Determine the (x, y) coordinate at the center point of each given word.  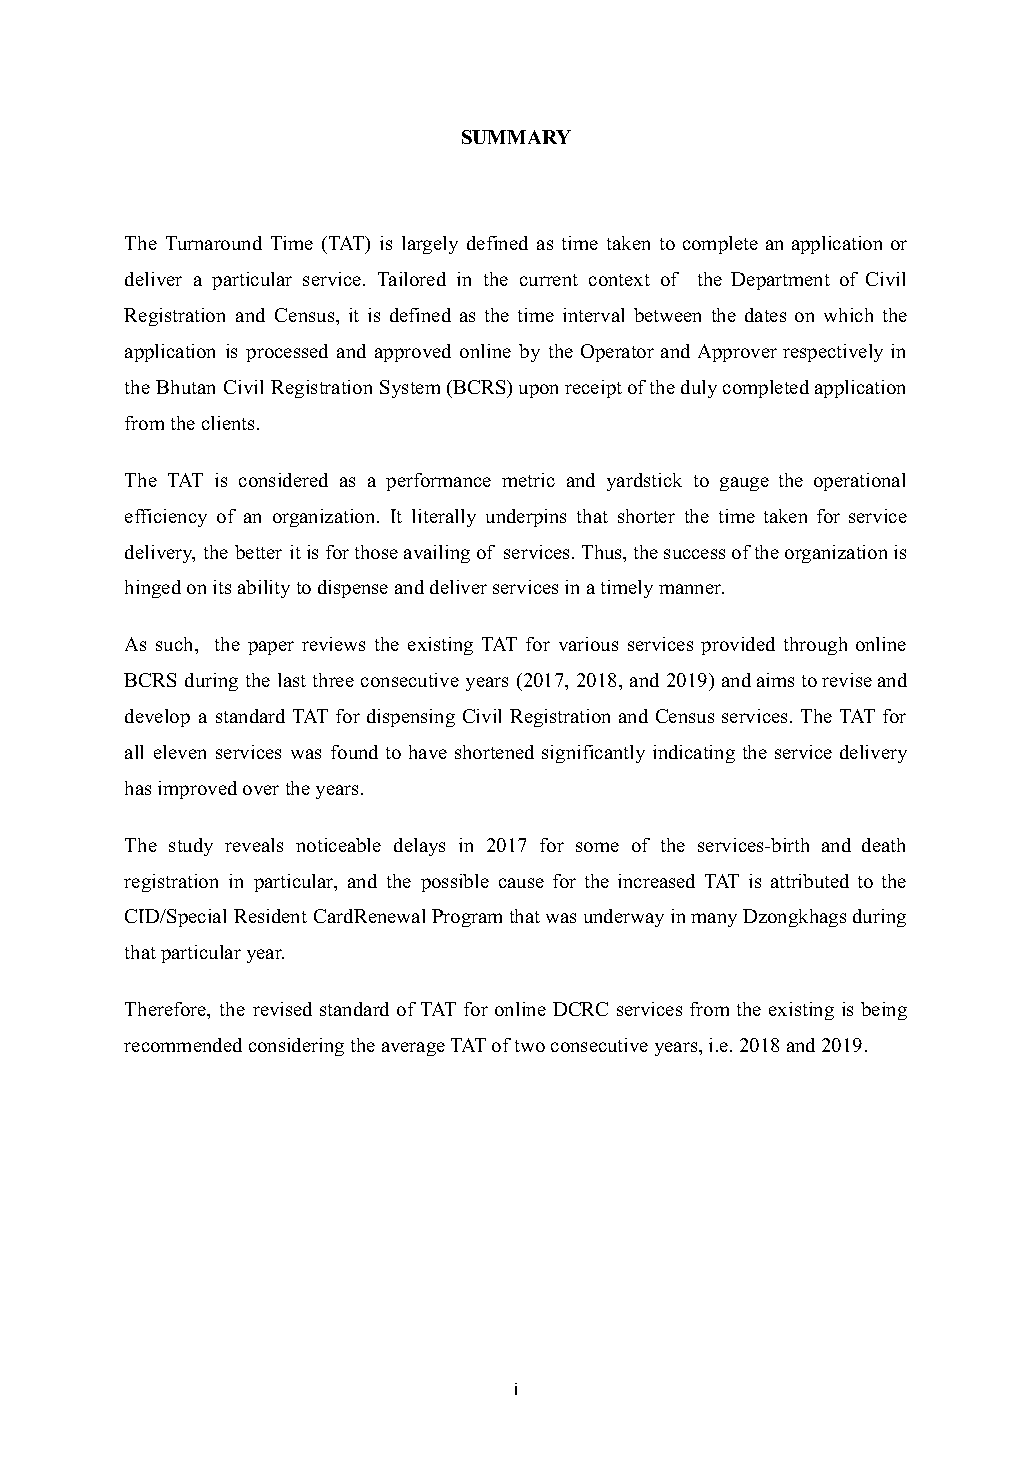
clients (228, 423)
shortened (494, 752)
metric (528, 480)
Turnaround (214, 243)
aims (775, 680)
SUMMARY (516, 137)
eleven (180, 752)
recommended (183, 1045)
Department (780, 281)
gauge (744, 484)
